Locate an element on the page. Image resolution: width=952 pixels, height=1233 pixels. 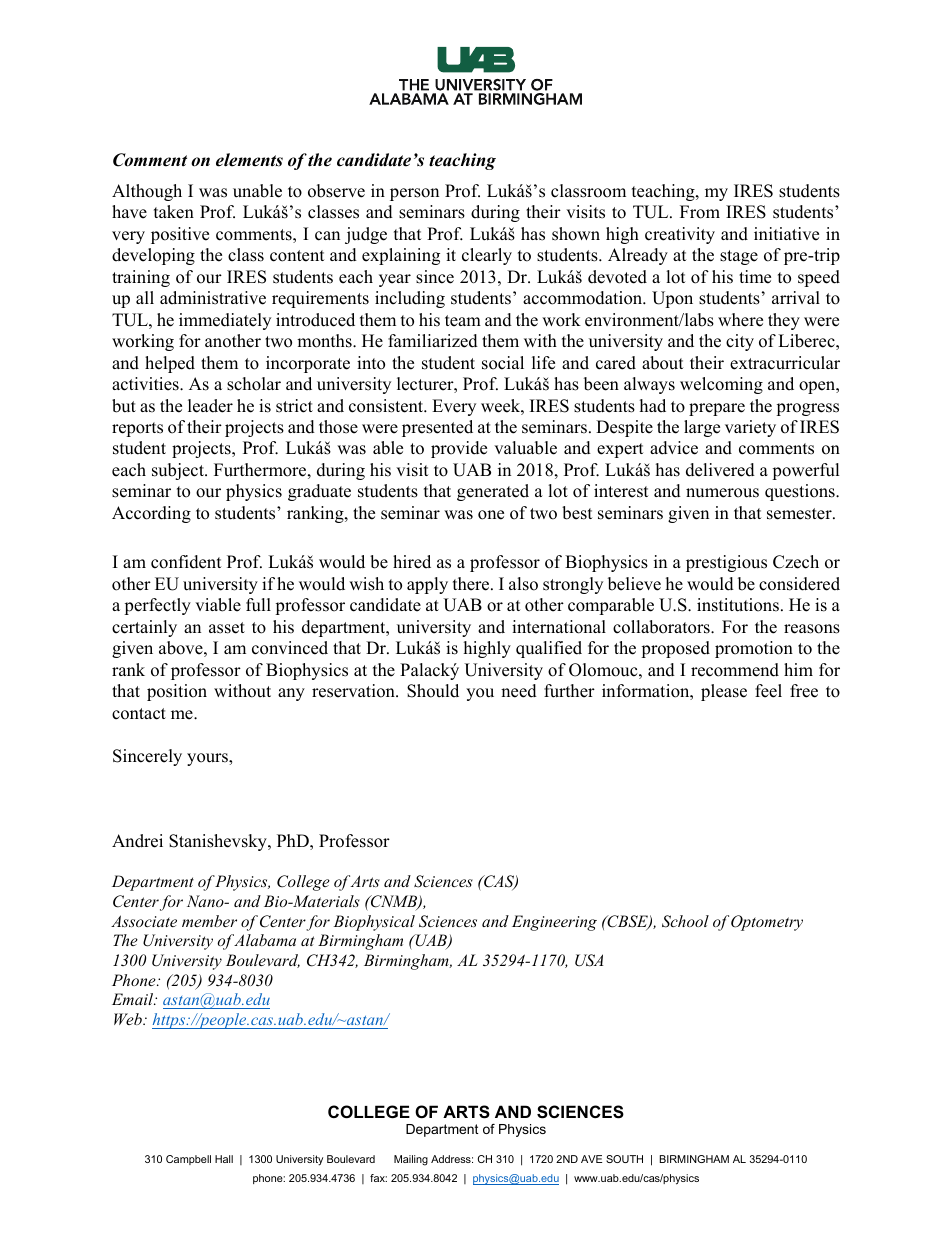
person is located at coordinates (414, 194).
